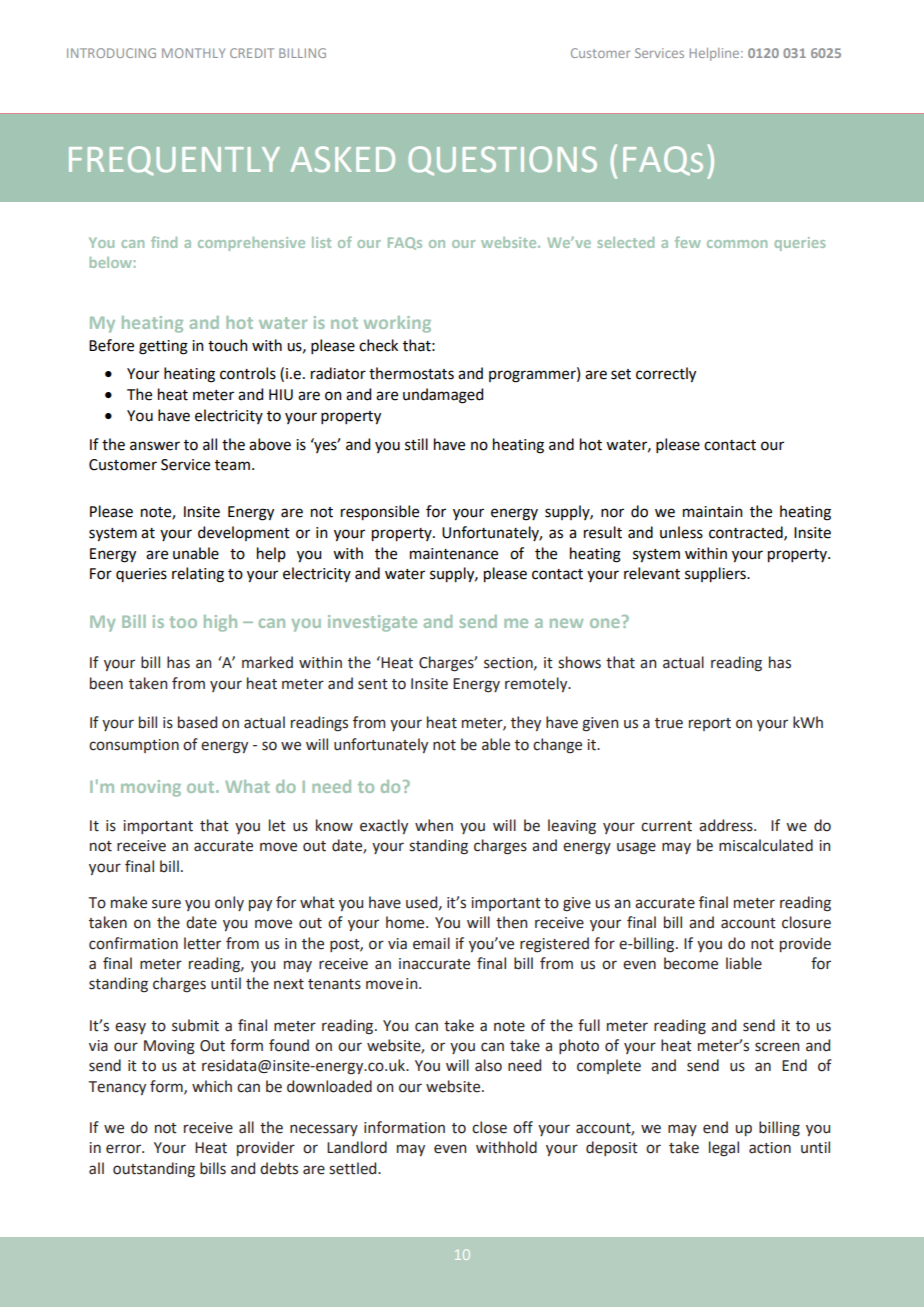  I want to click on when, so click(434, 825).
